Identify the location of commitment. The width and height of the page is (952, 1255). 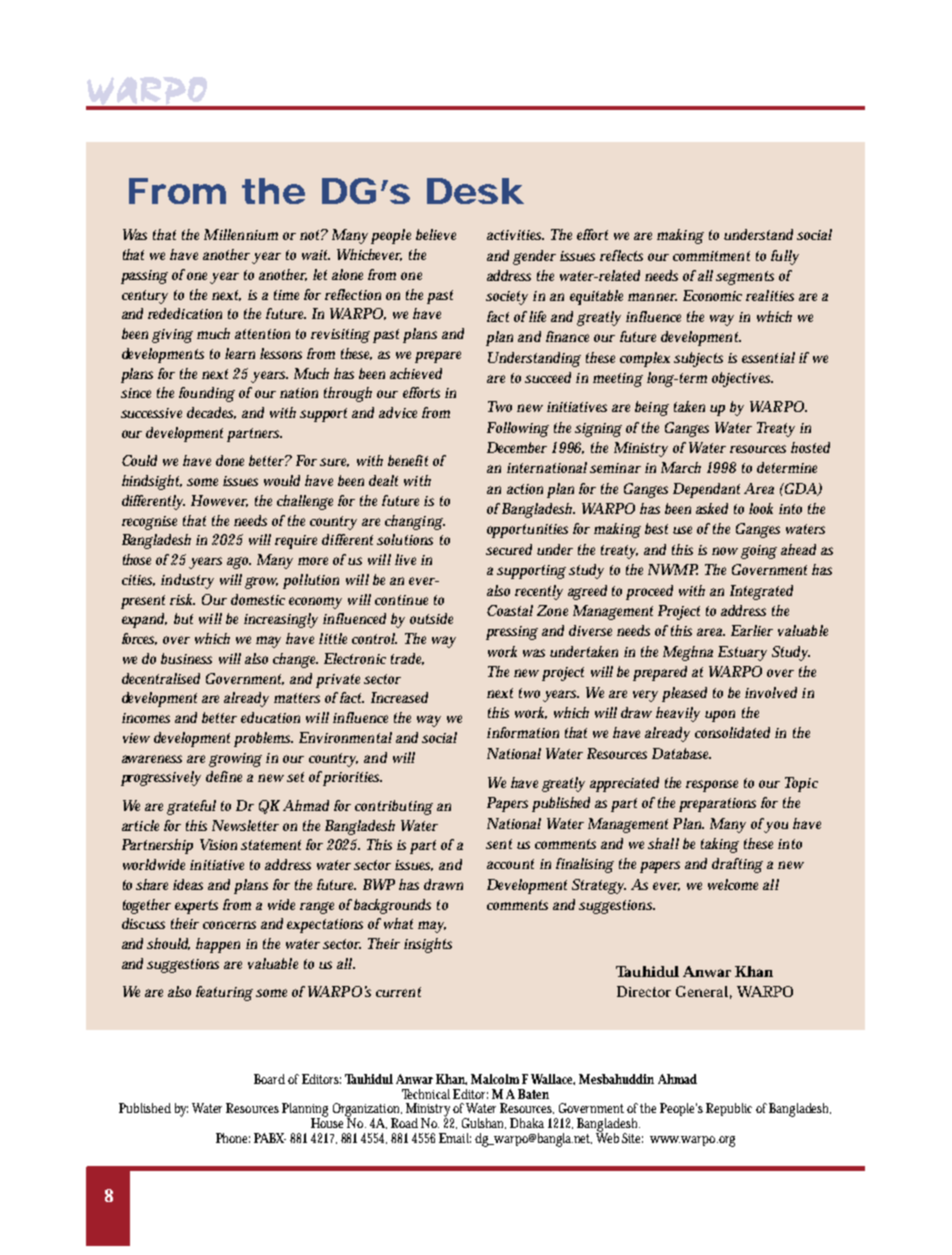
(711, 256).
